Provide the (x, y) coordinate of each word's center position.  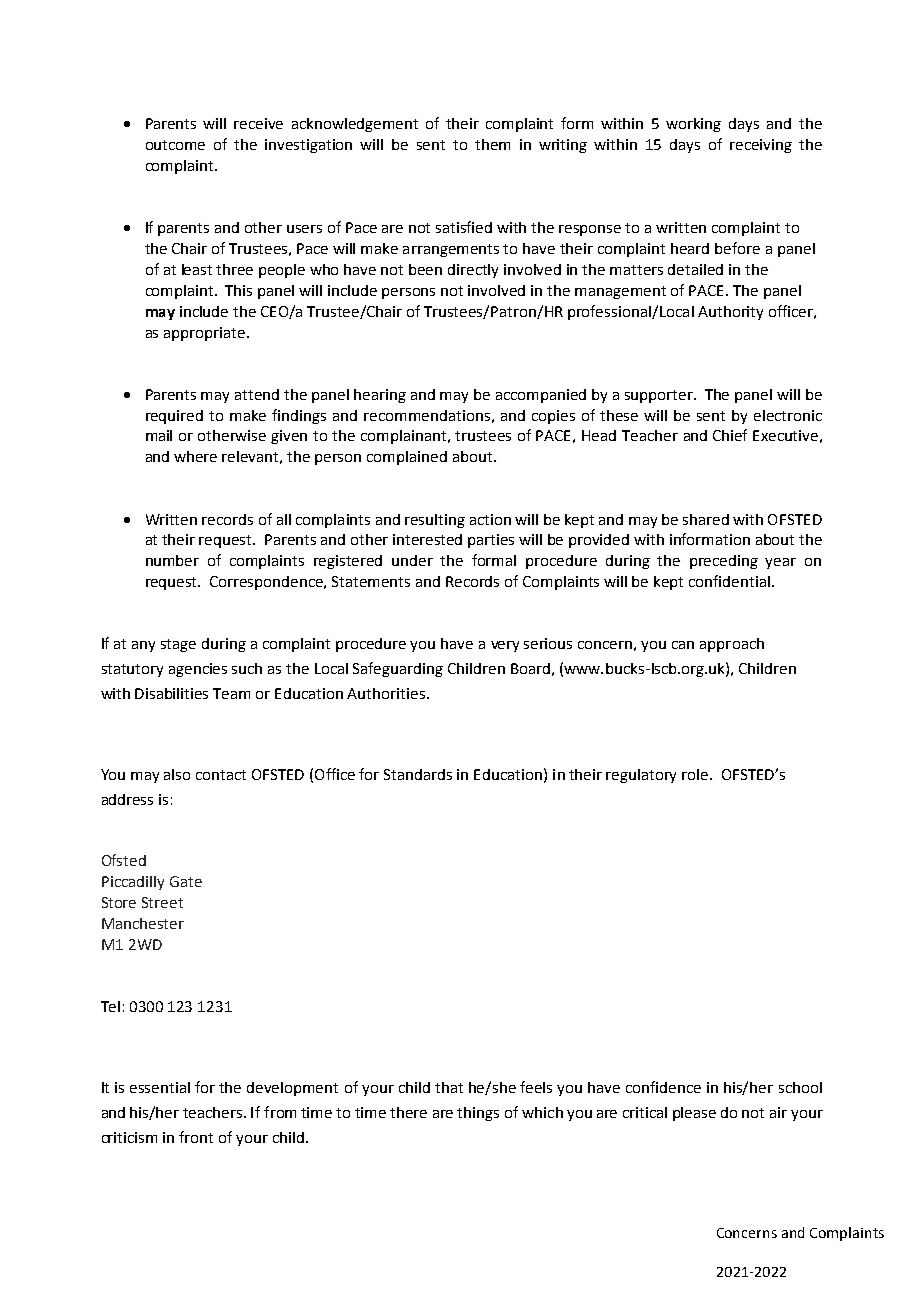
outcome (175, 145)
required (174, 417)
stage (178, 645)
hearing (380, 396)
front (196, 1137)
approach (732, 645)
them (492, 144)
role (696, 774)
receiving (761, 146)
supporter (660, 396)
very (505, 646)
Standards (418, 774)
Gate (186, 881)
